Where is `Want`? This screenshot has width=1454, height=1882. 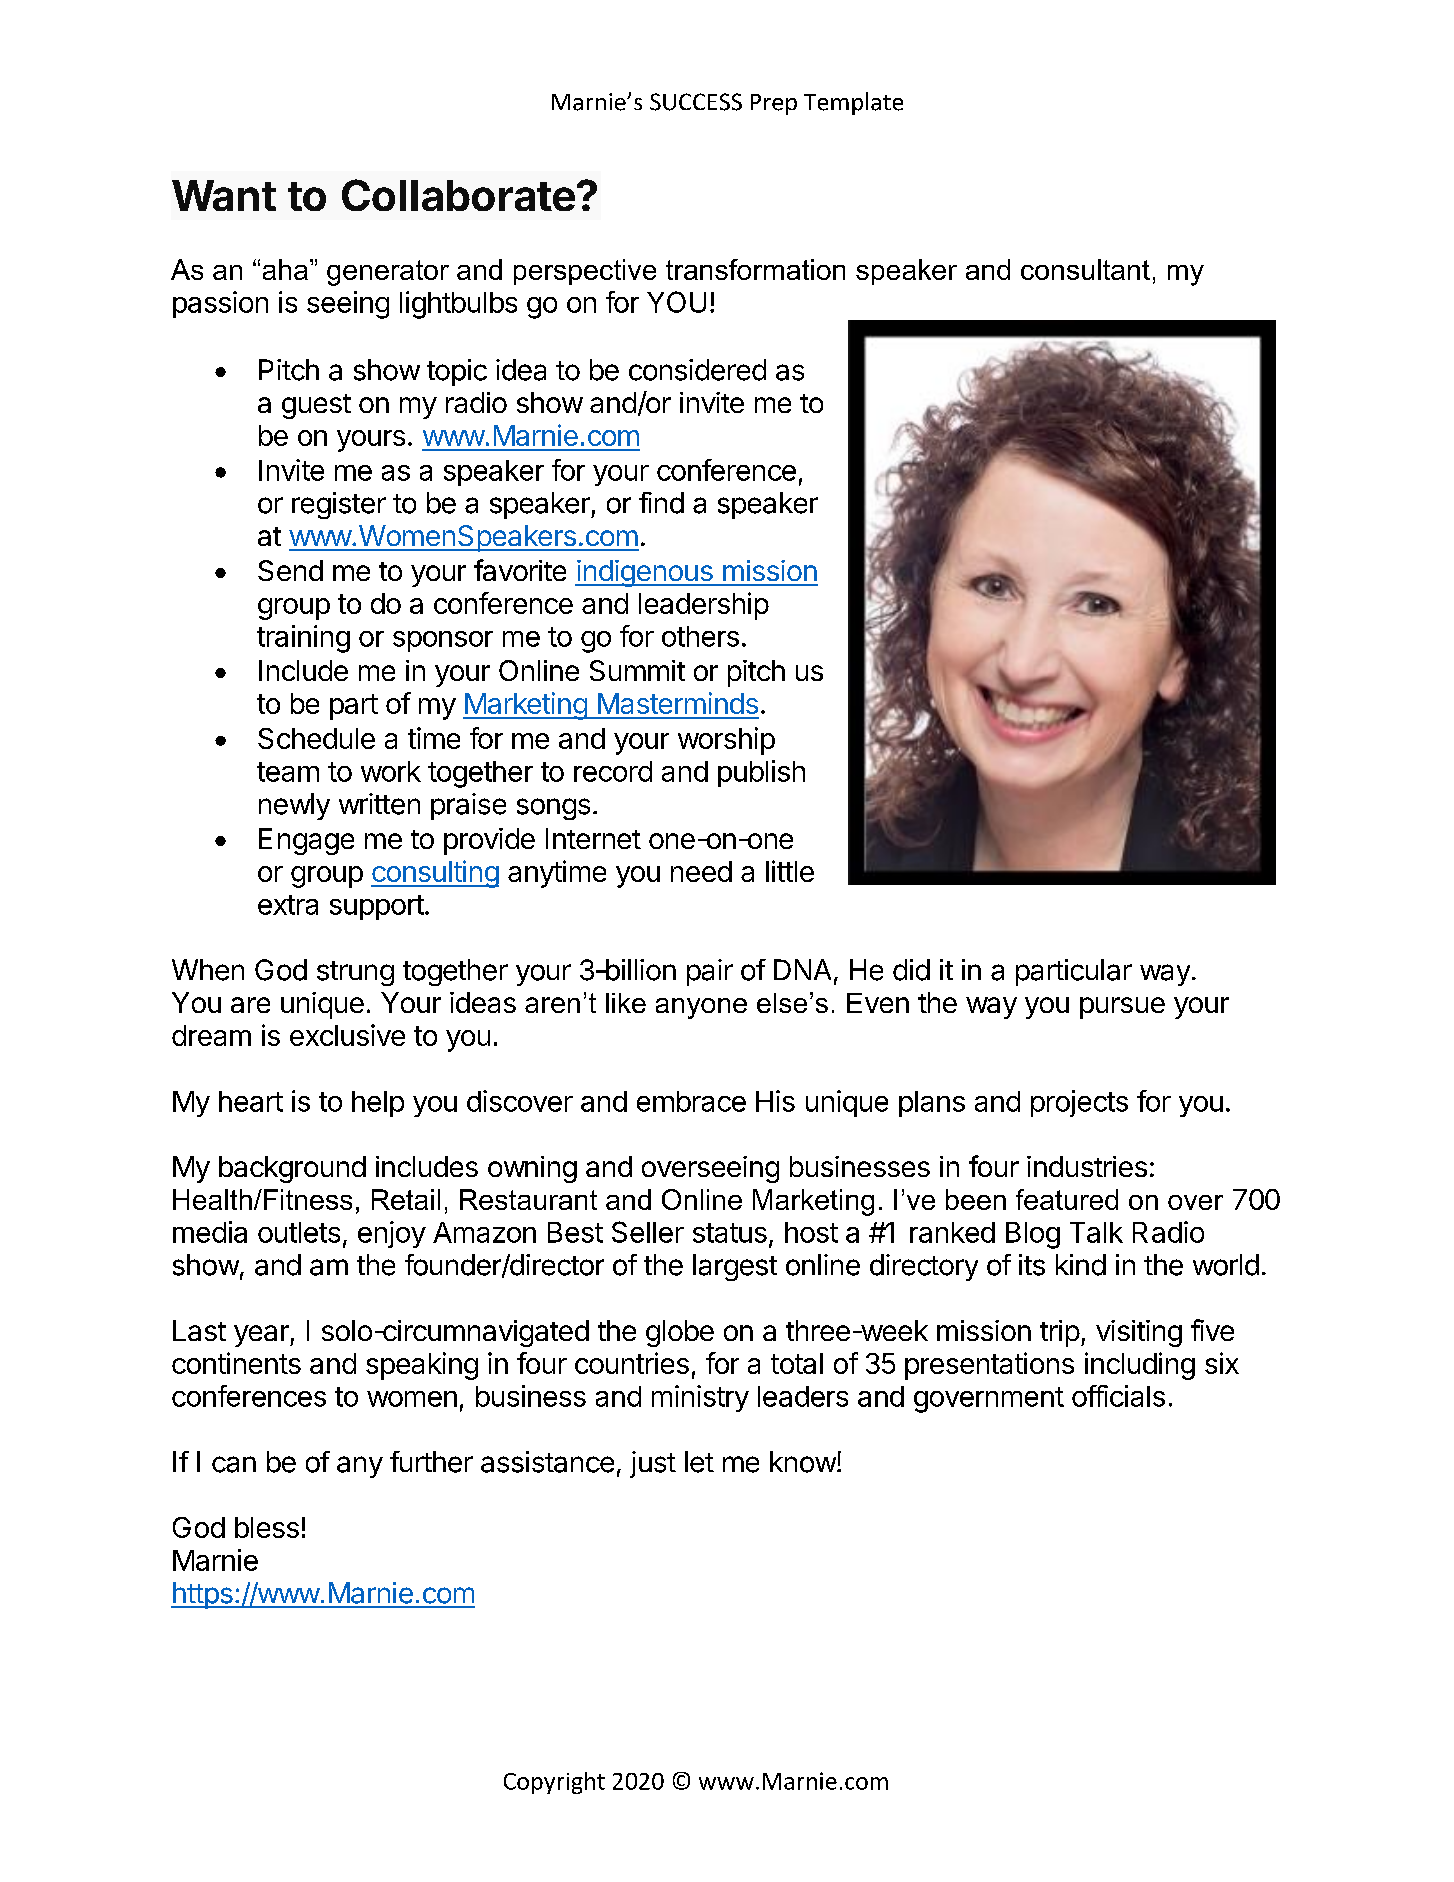
Want is located at coordinates (224, 195).
